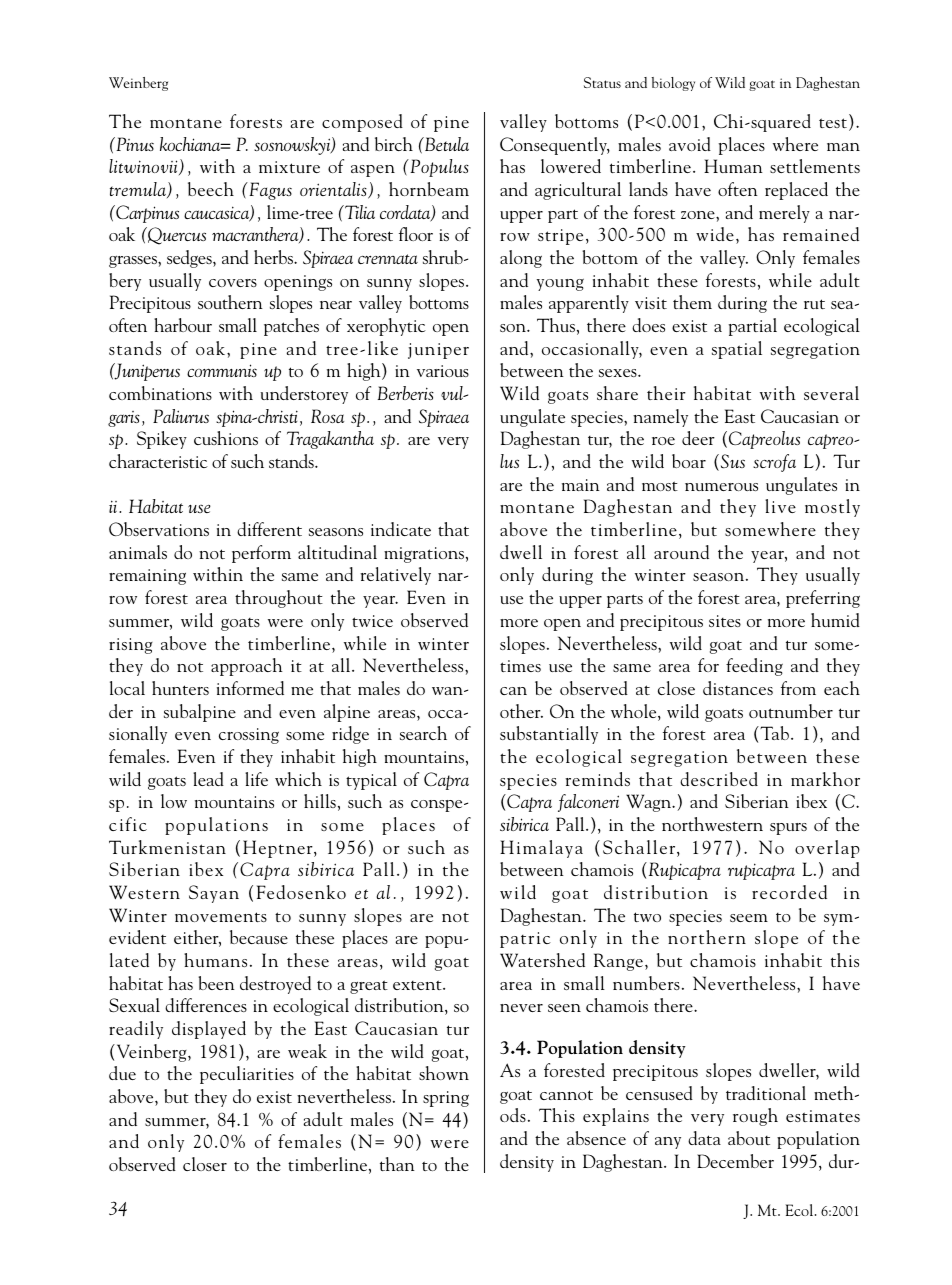  What do you see at coordinates (446, 144) in the screenshot?
I see `Betula` at bounding box center [446, 144].
